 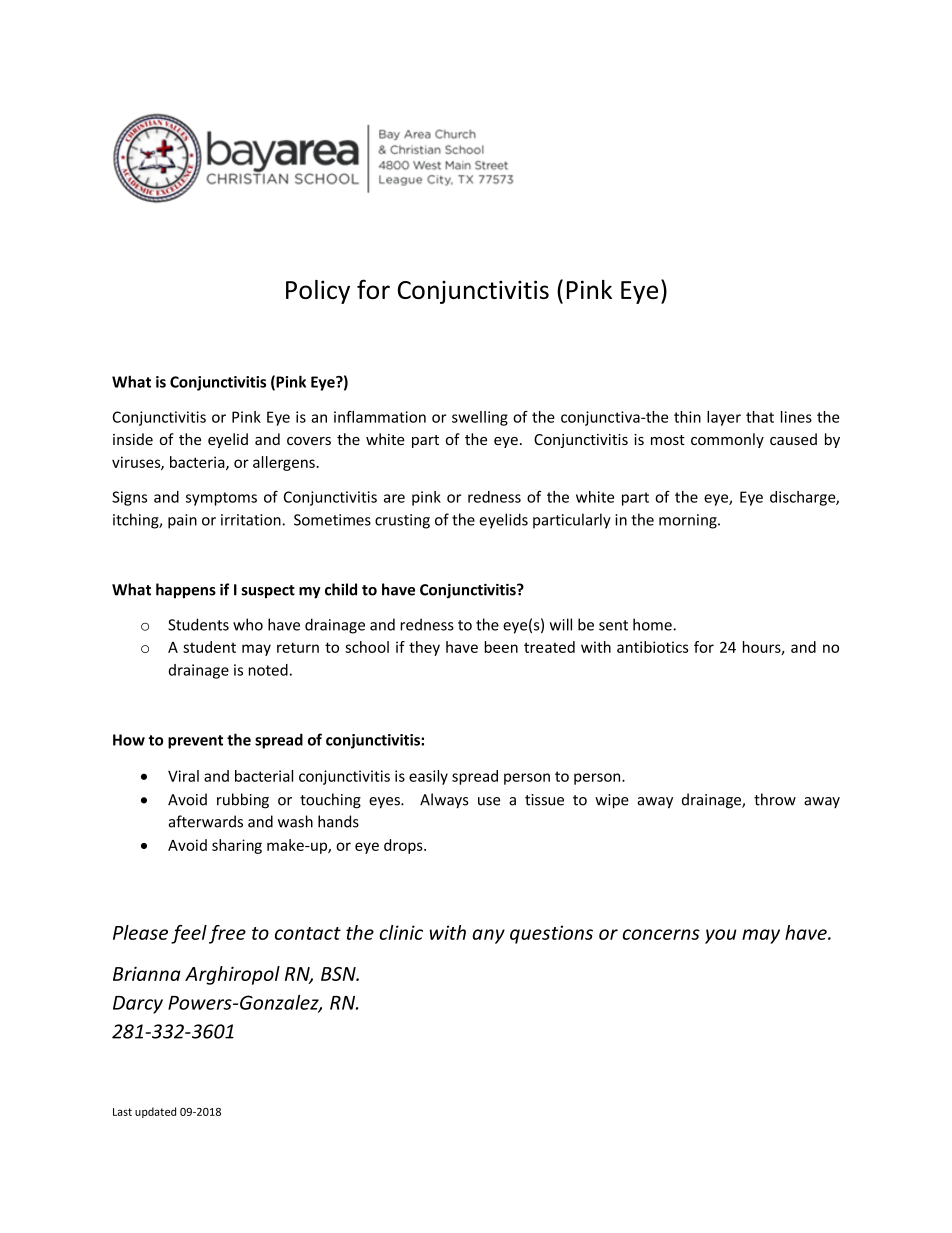 What do you see at coordinates (318, 292) in the screenshot?
I see `Policy` at bounding box center [318, 292].
